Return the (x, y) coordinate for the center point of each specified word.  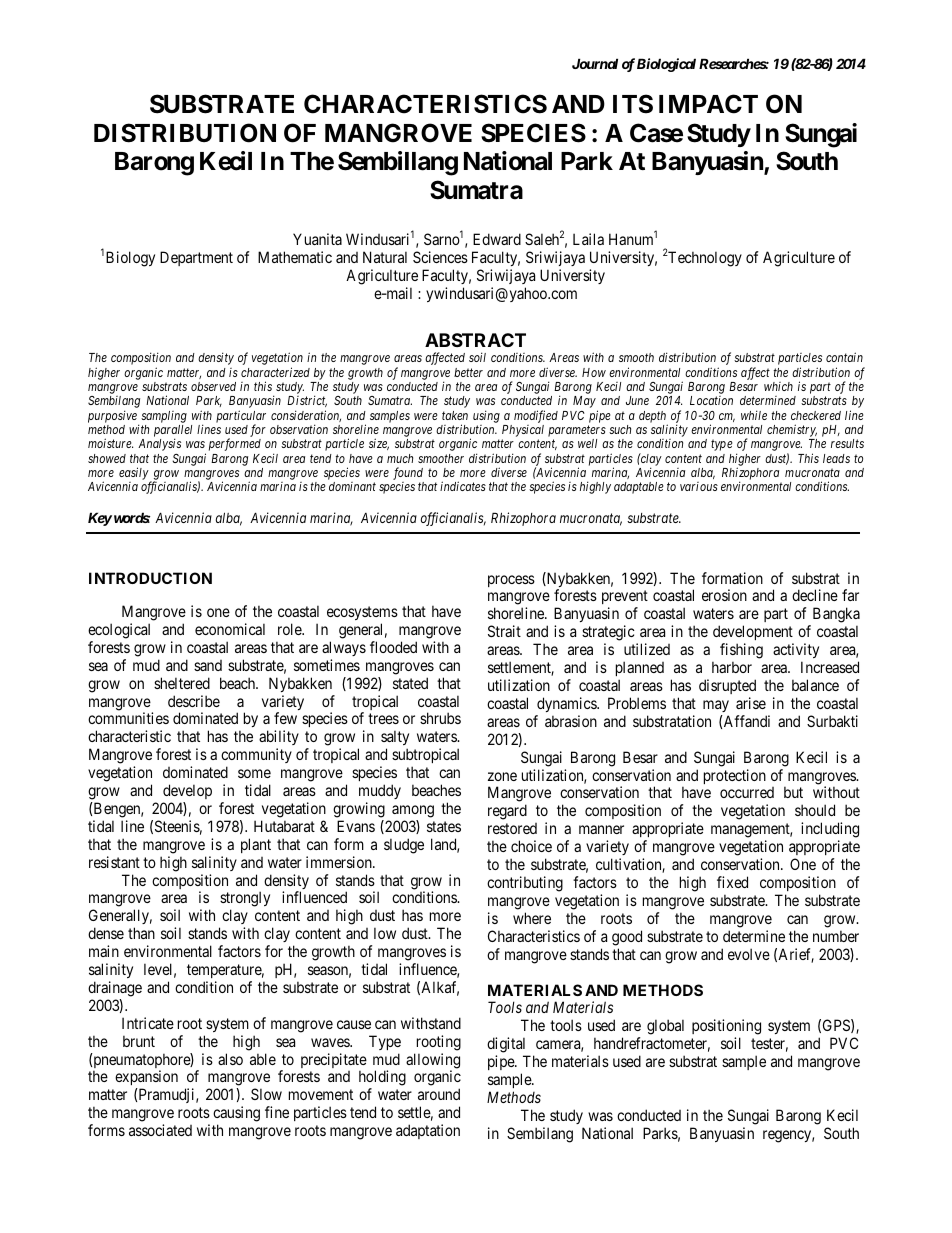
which (778, 386)
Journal (595, 63)
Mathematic (295, 257)
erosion (724, 595)
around (439, 1094)
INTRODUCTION (150, 578)
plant (256, 845)
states (444, 826)
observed (213, 386)
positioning (726, 1027)
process (511, 581)
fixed (732, 882)
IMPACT (708, 104)
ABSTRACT (475, 340)
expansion (146, 1079)
